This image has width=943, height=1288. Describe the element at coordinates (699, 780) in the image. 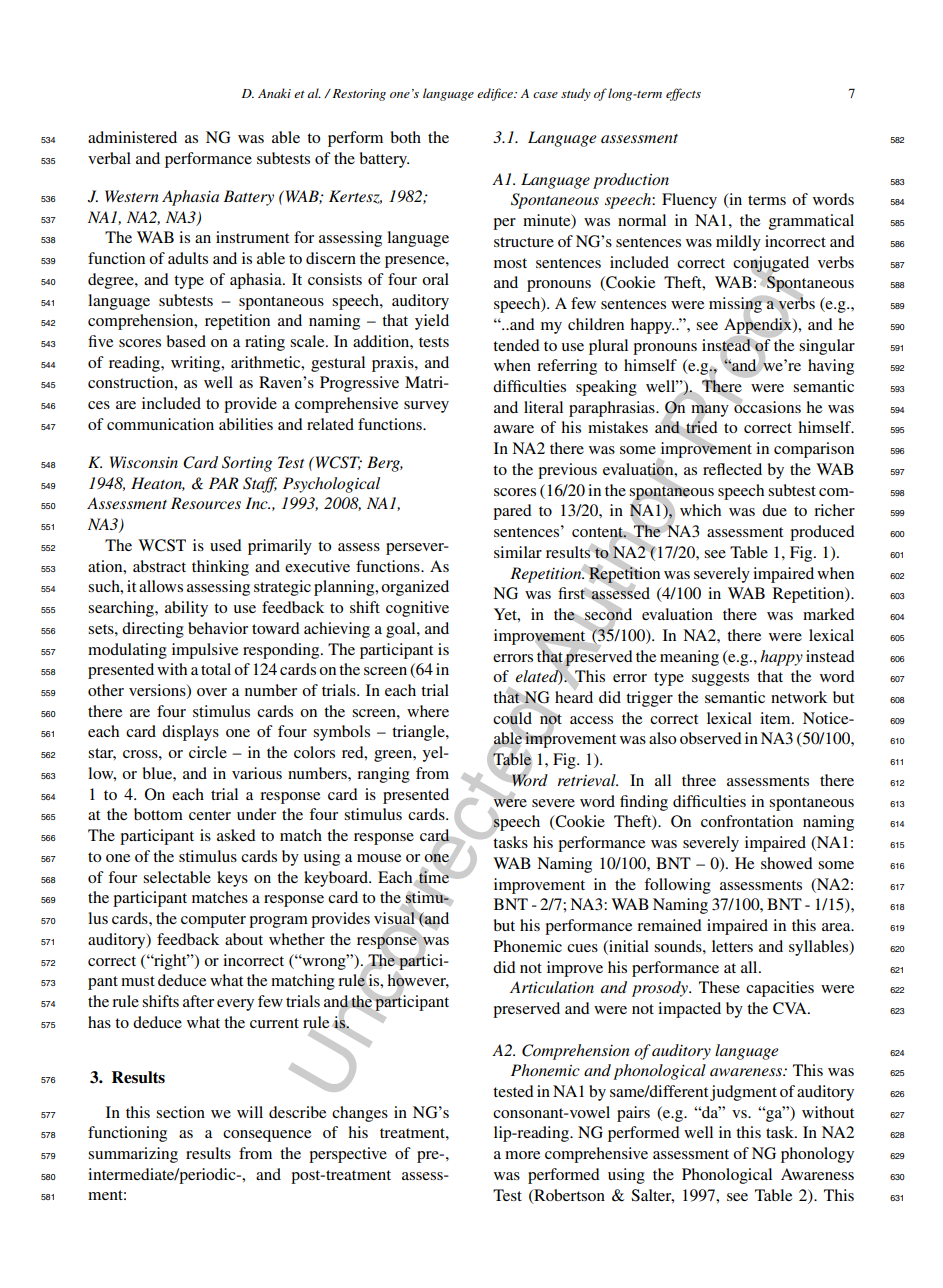

I see `three` at that location.
